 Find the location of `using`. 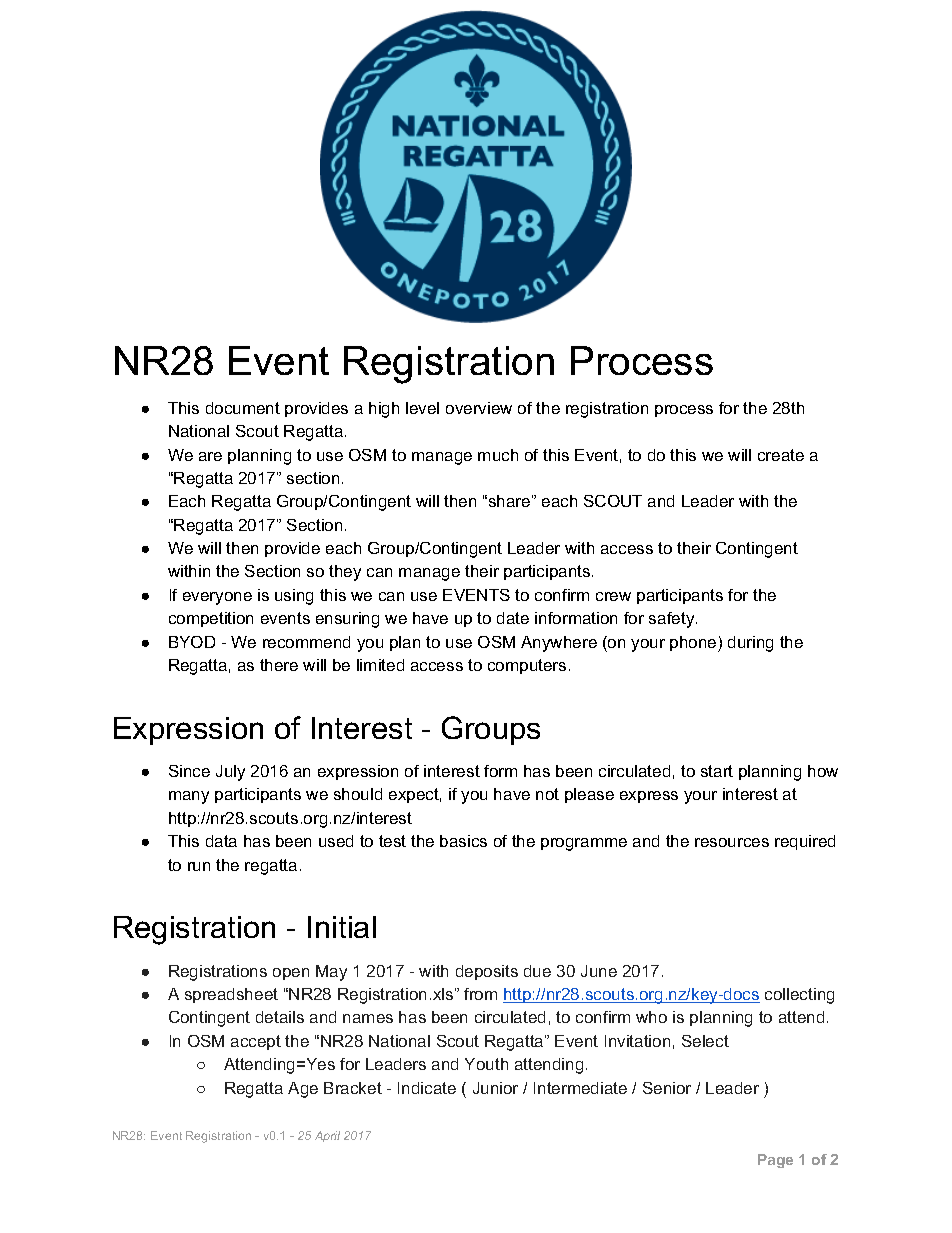

using is located at coordinates (294, 597).
